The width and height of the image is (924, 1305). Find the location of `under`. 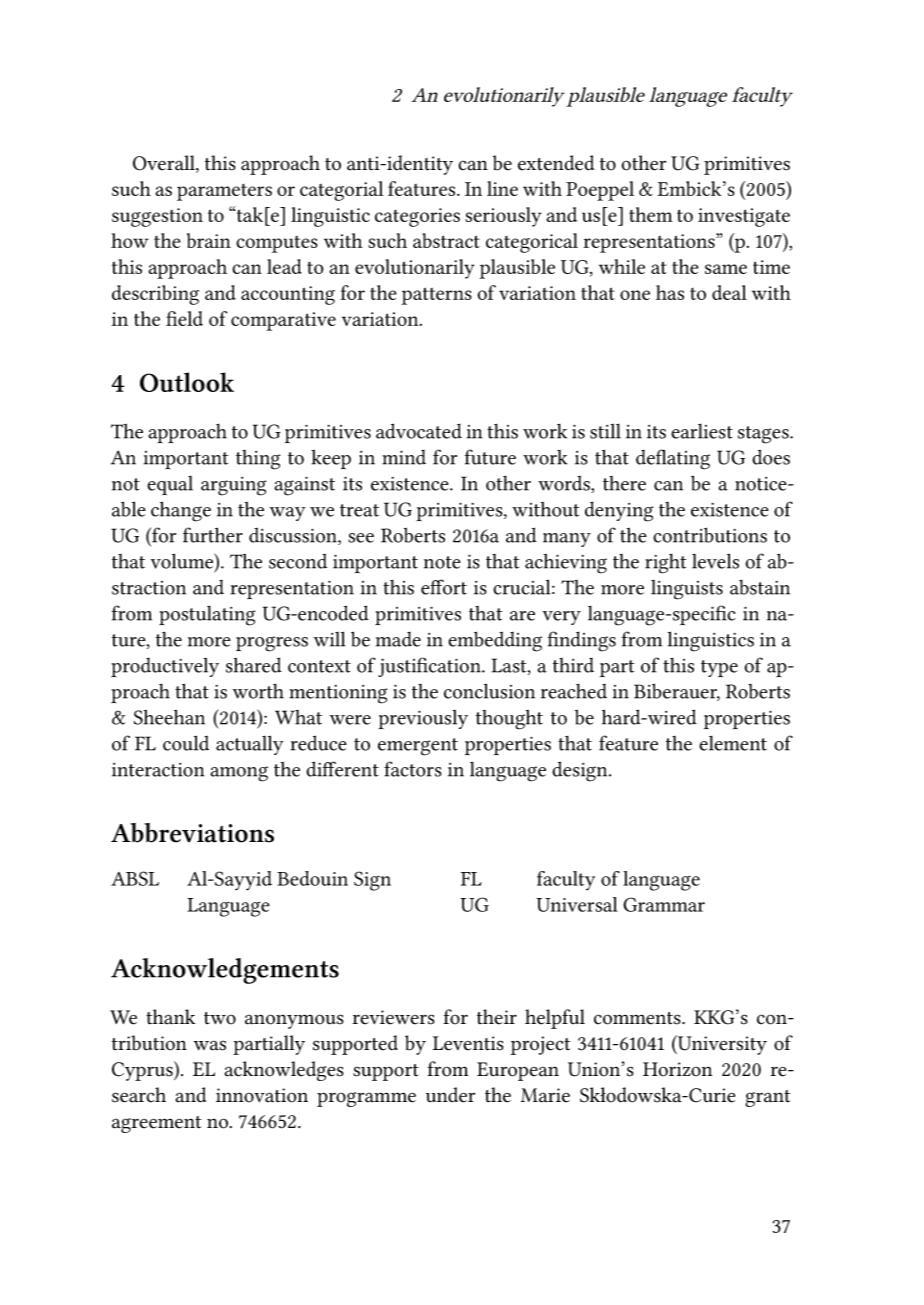

under is located at coordinates (450, 1095).
